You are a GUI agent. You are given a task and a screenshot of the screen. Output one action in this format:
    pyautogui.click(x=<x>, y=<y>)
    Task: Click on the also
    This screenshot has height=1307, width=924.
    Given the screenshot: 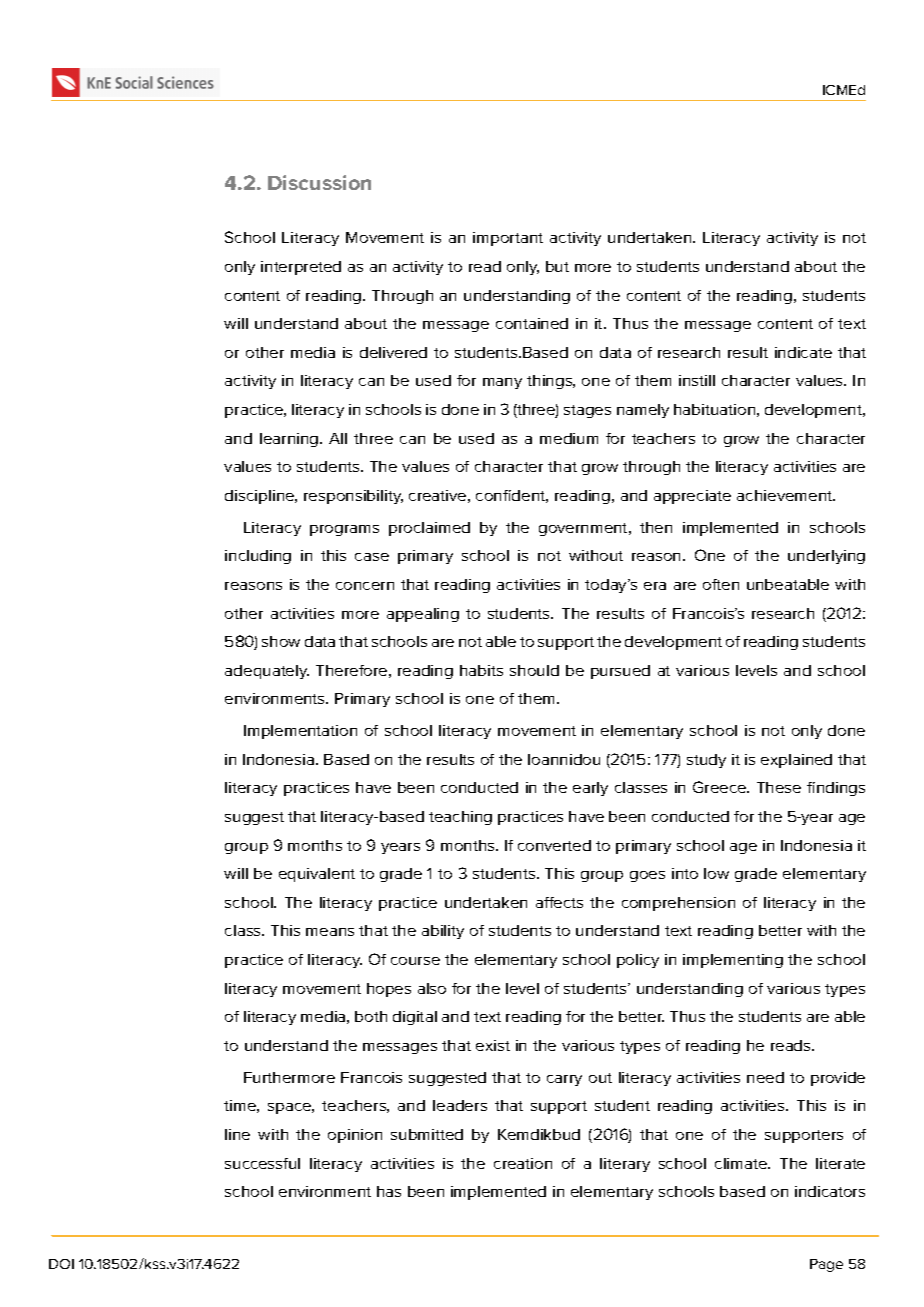 What is the action you would take?
    pyautogui.click(x=432, y=988)
